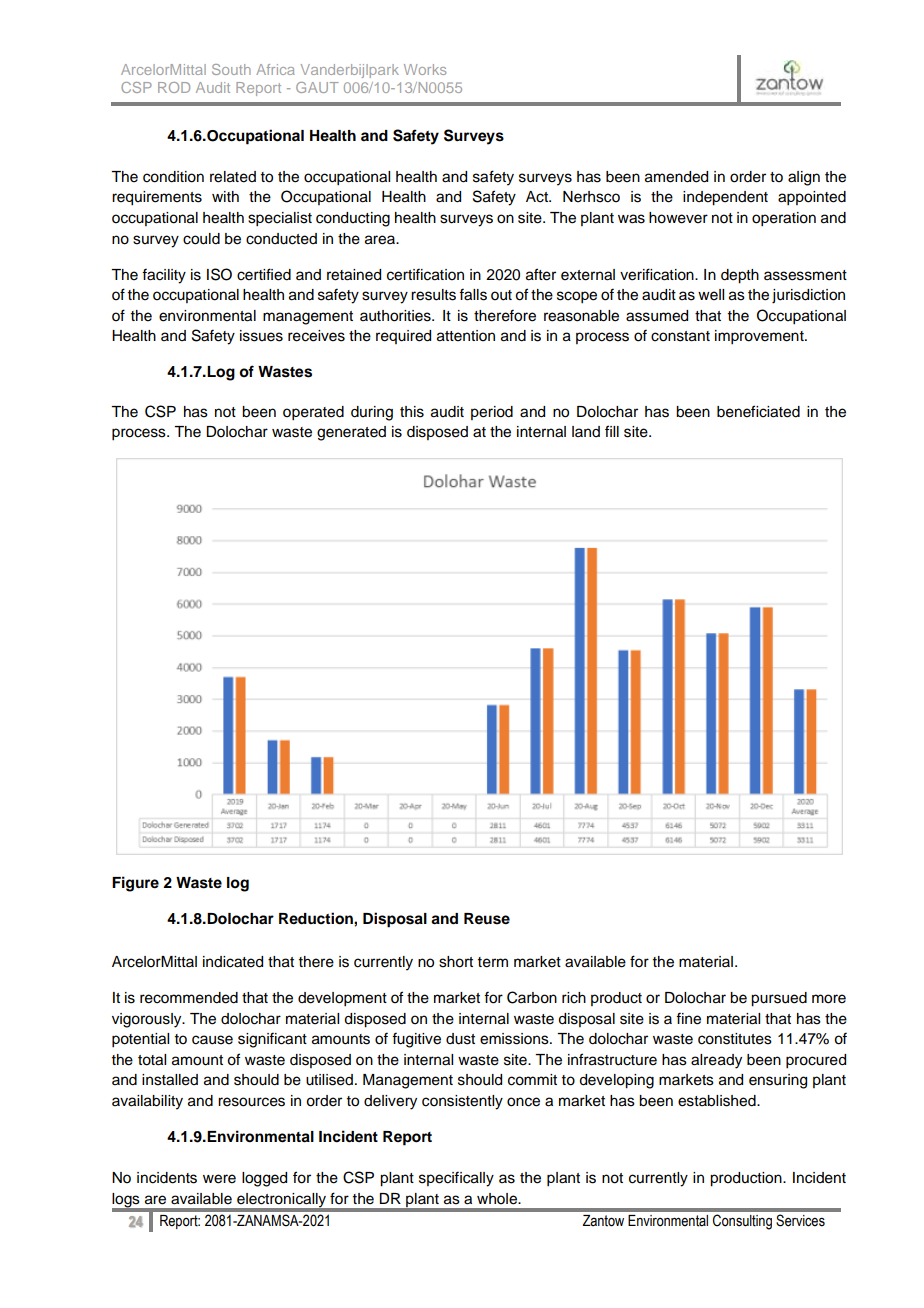 The width and height of the screenshot is (924, 1308). Describe the element at coordinates (231, 69) in the screenshot. I see `South` at that location.
